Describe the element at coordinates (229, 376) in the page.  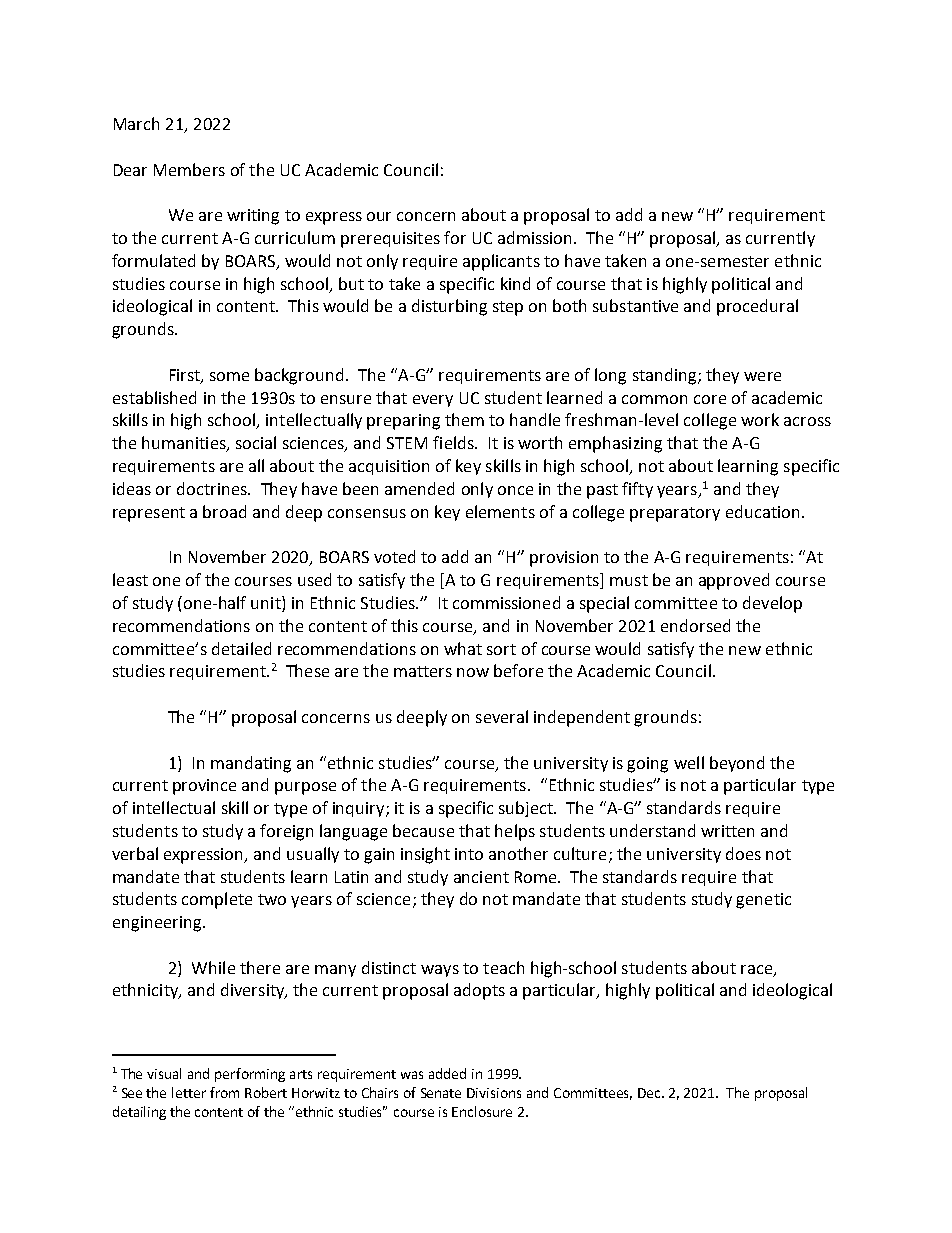
I see `some` at that location.
